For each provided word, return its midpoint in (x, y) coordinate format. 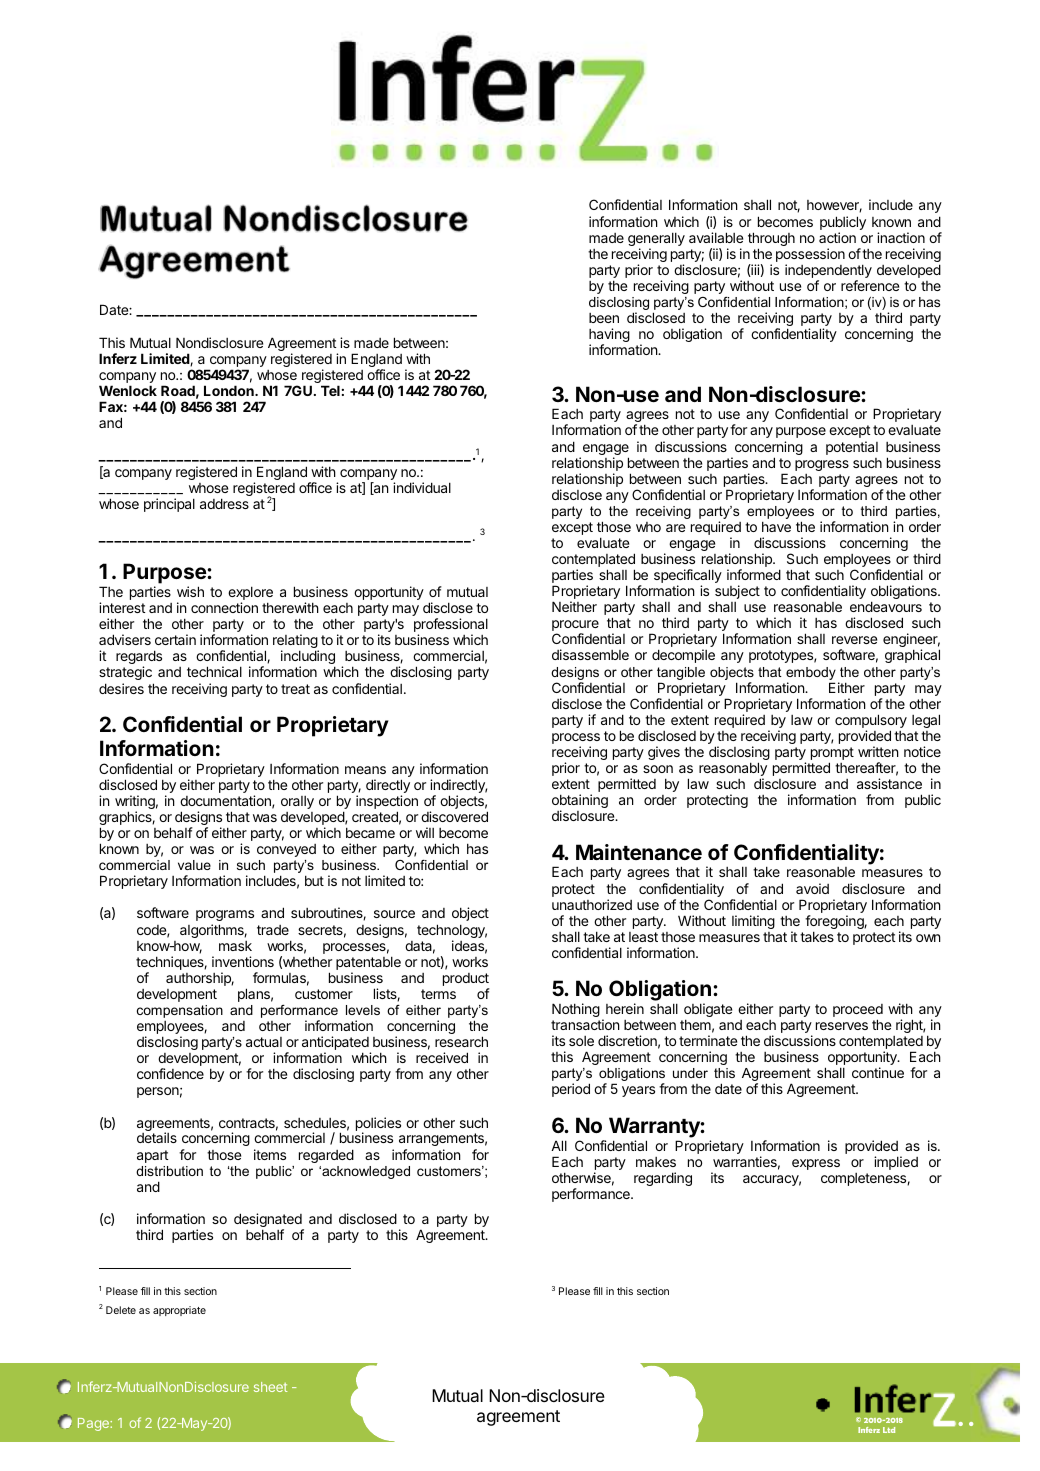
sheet (270, 1387)
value (194, 865)
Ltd (889, 1430)
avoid (812, 888)
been (604, 318)
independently (828, 272)
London (230, 390)
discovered (454, 816)
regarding (663, 1179)
